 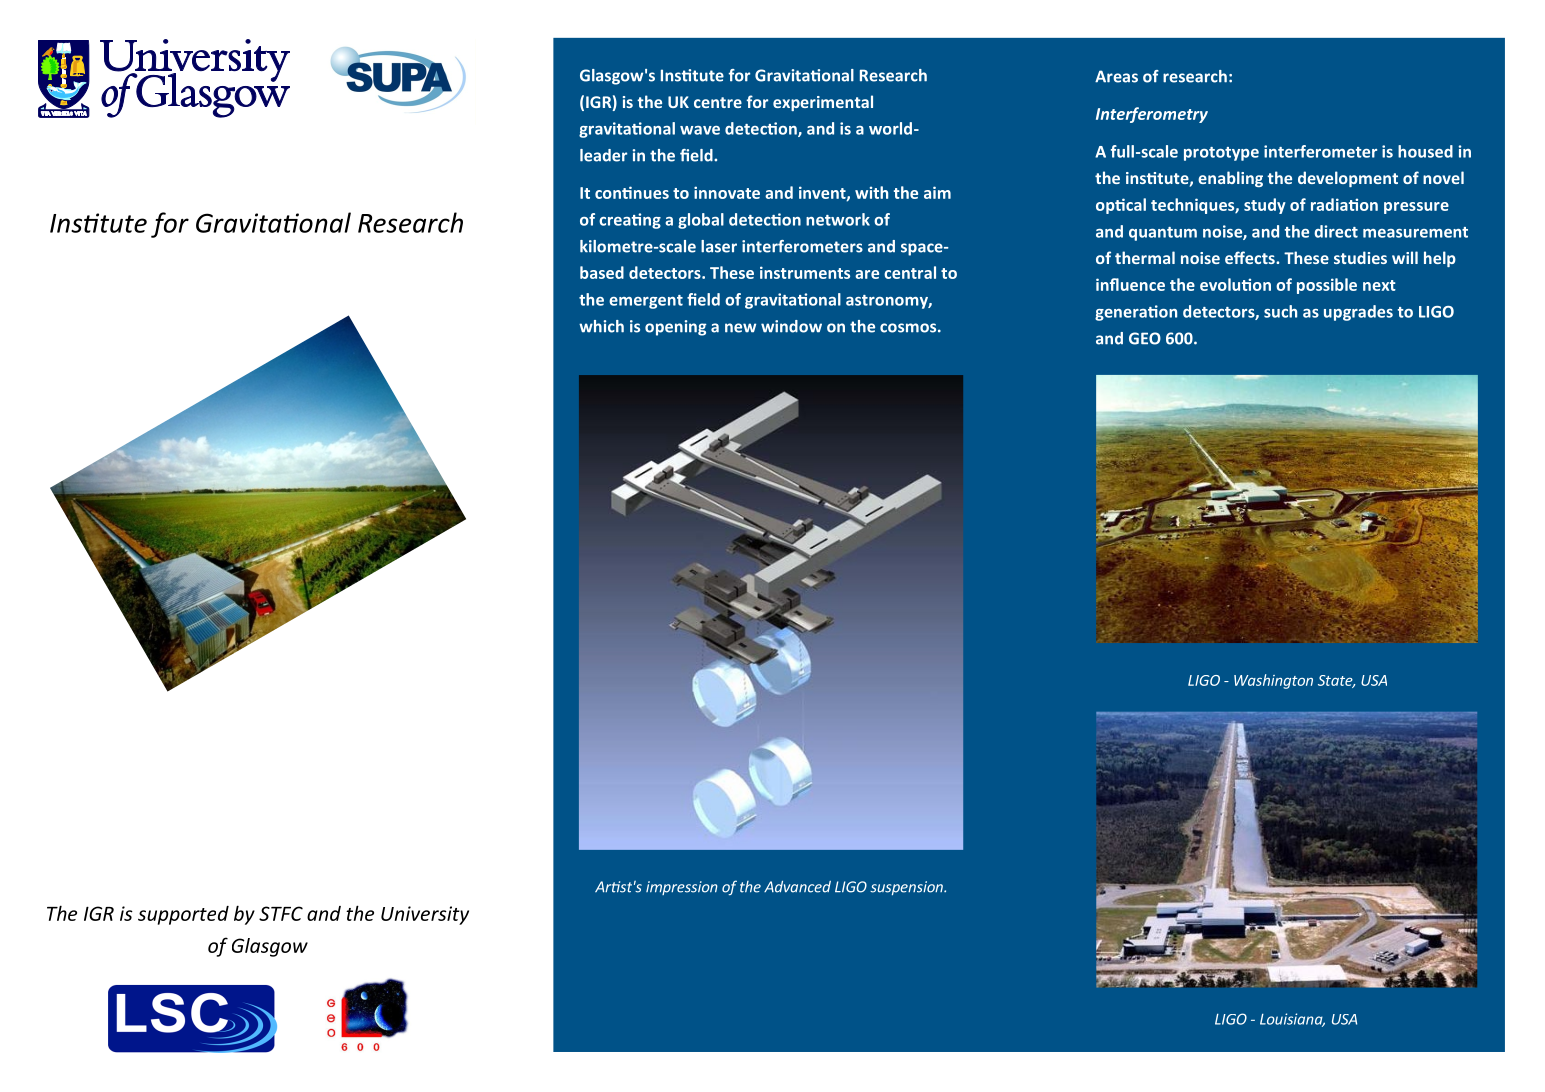 What do you see at coordinates (183, 915) in the screenshot?
I see `supported` at bounding box center [183, 915].
